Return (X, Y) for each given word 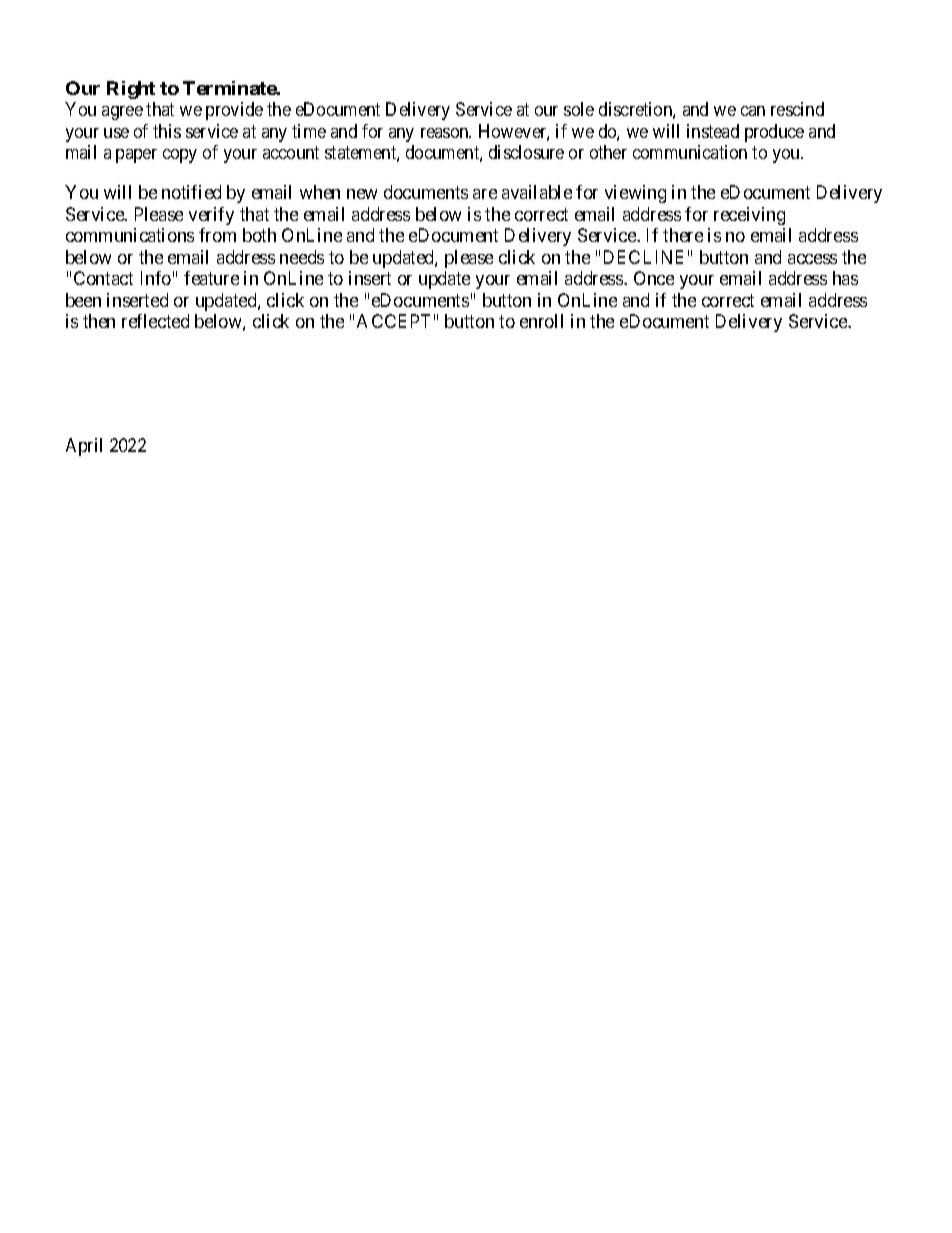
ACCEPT (393, 321)
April (84, 447)
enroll (541, 321)
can (753, 111)
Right (131, 90)
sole (579, 109)
